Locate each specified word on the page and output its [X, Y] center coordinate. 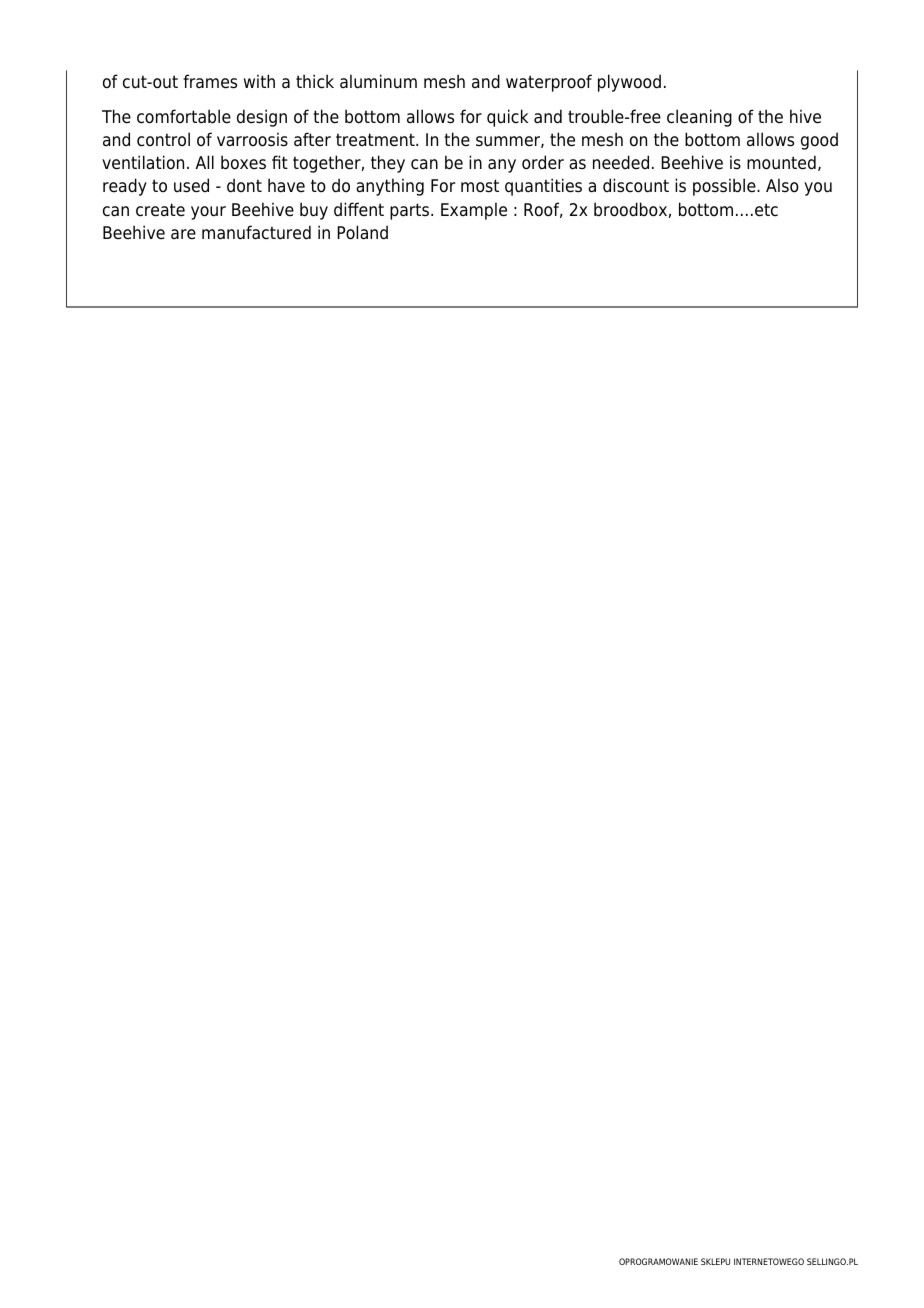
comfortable [184, 116]
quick [507, 118]
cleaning [699, 118]
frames [210, 81]
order [543, 162]
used [191, 185]
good [819, 141]
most [480, 186]
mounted [781, 162]
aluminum [378, 81]
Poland [362, 232]
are [183, 234]
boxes [243, 162]
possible [725, 187]
